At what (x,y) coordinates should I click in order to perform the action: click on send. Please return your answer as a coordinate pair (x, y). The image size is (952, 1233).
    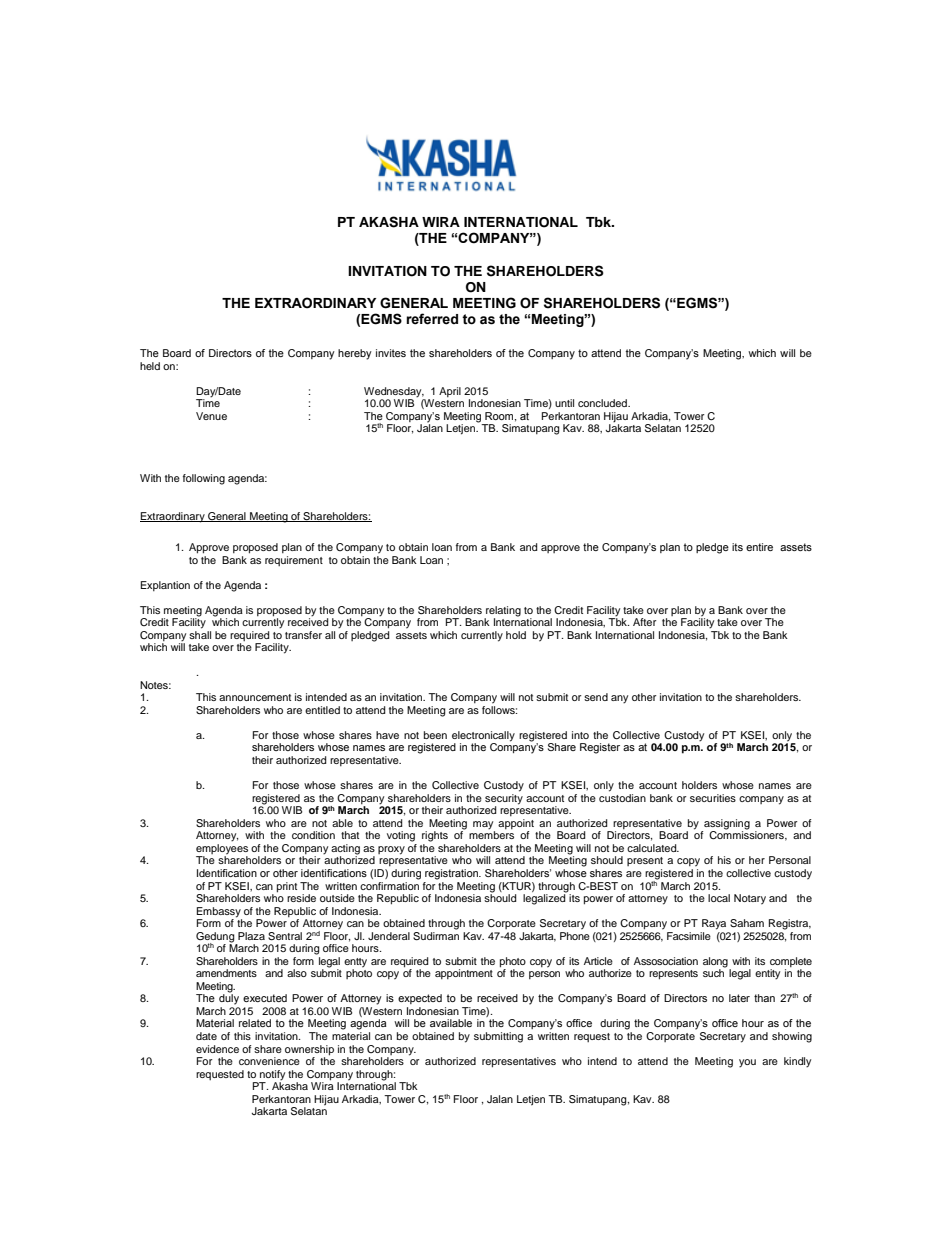
    Looking at the image, I should click on (596, 697).
